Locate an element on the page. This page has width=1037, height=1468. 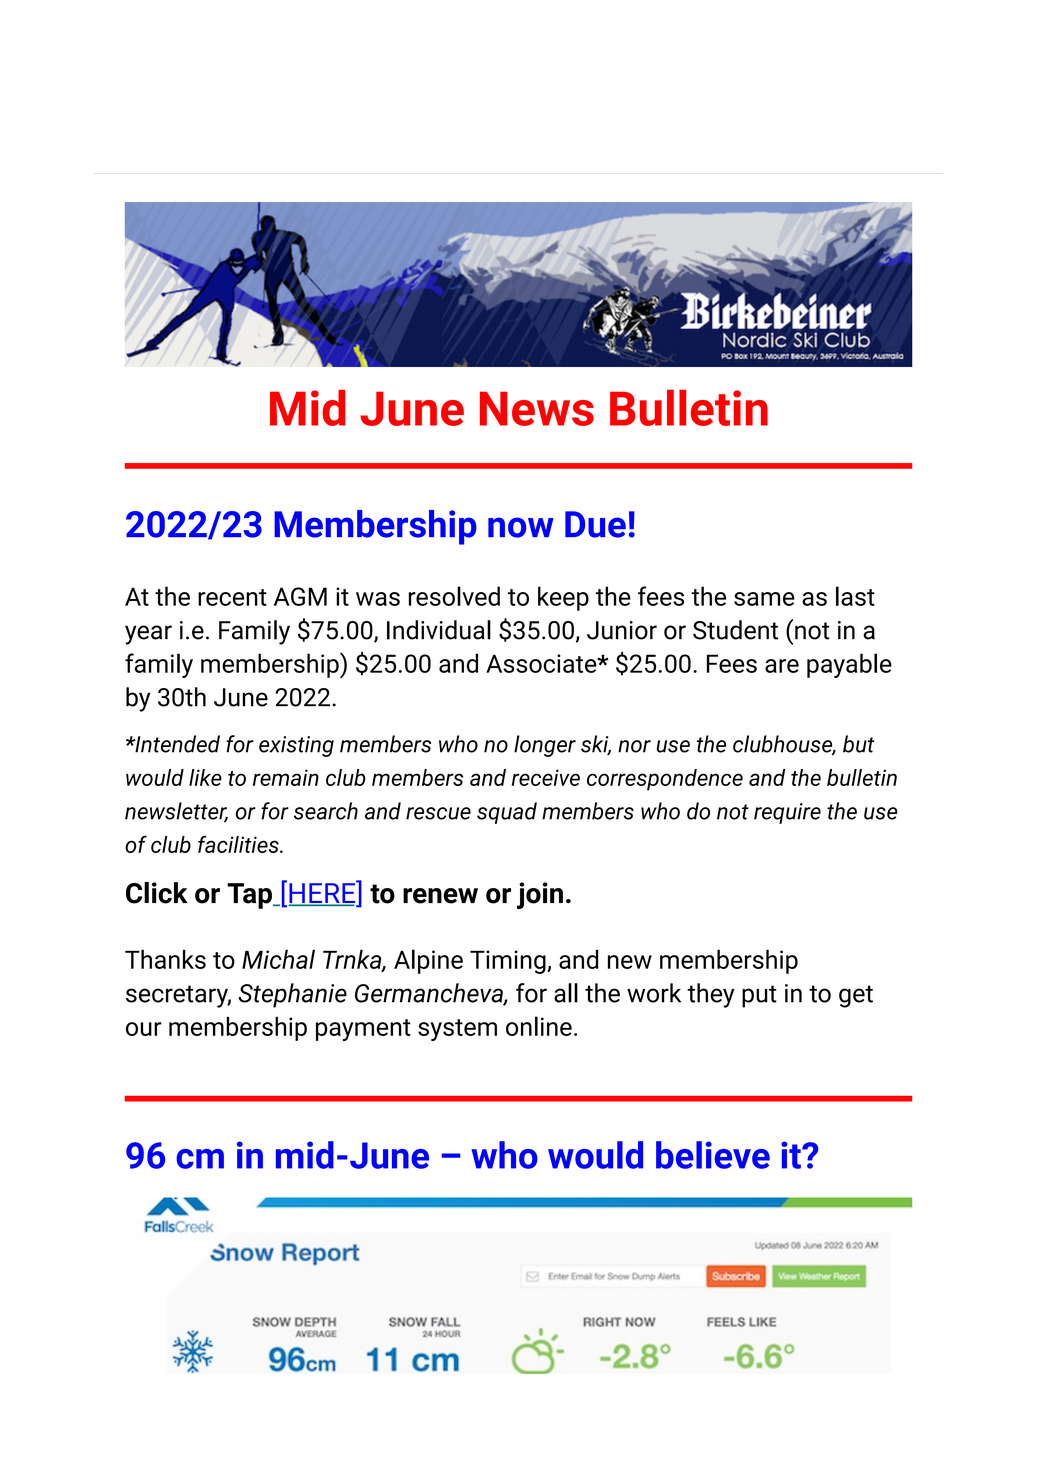
resolved is located at coordinates (454, 596).
